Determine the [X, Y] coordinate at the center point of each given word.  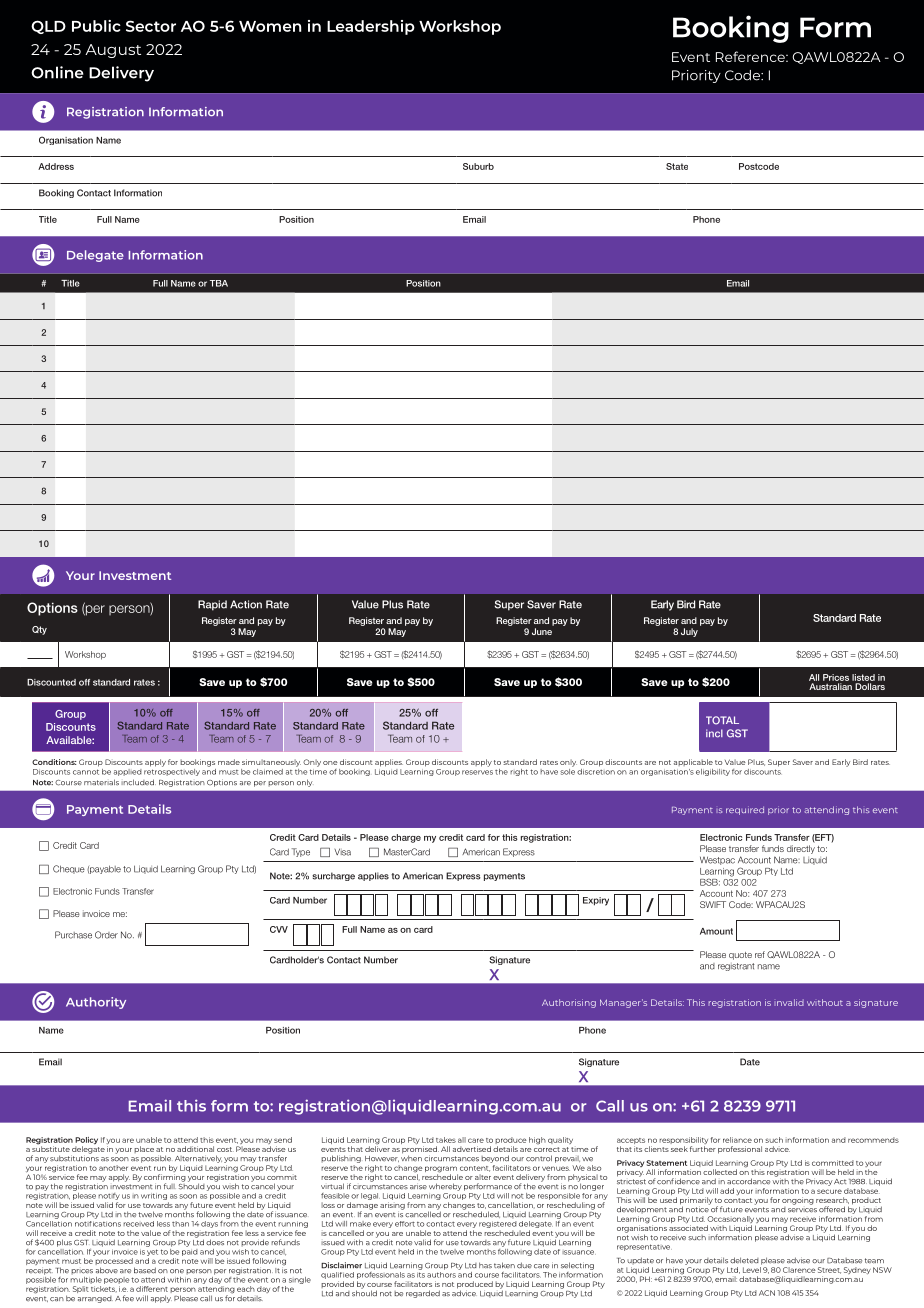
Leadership [371, 27]
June [542, 631]
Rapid [212, 605]
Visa [342, 852]
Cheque [69, 869]
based [145, 1270]
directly [801, 849]
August [113, 51]
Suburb [478, 166]
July [689, 632]
